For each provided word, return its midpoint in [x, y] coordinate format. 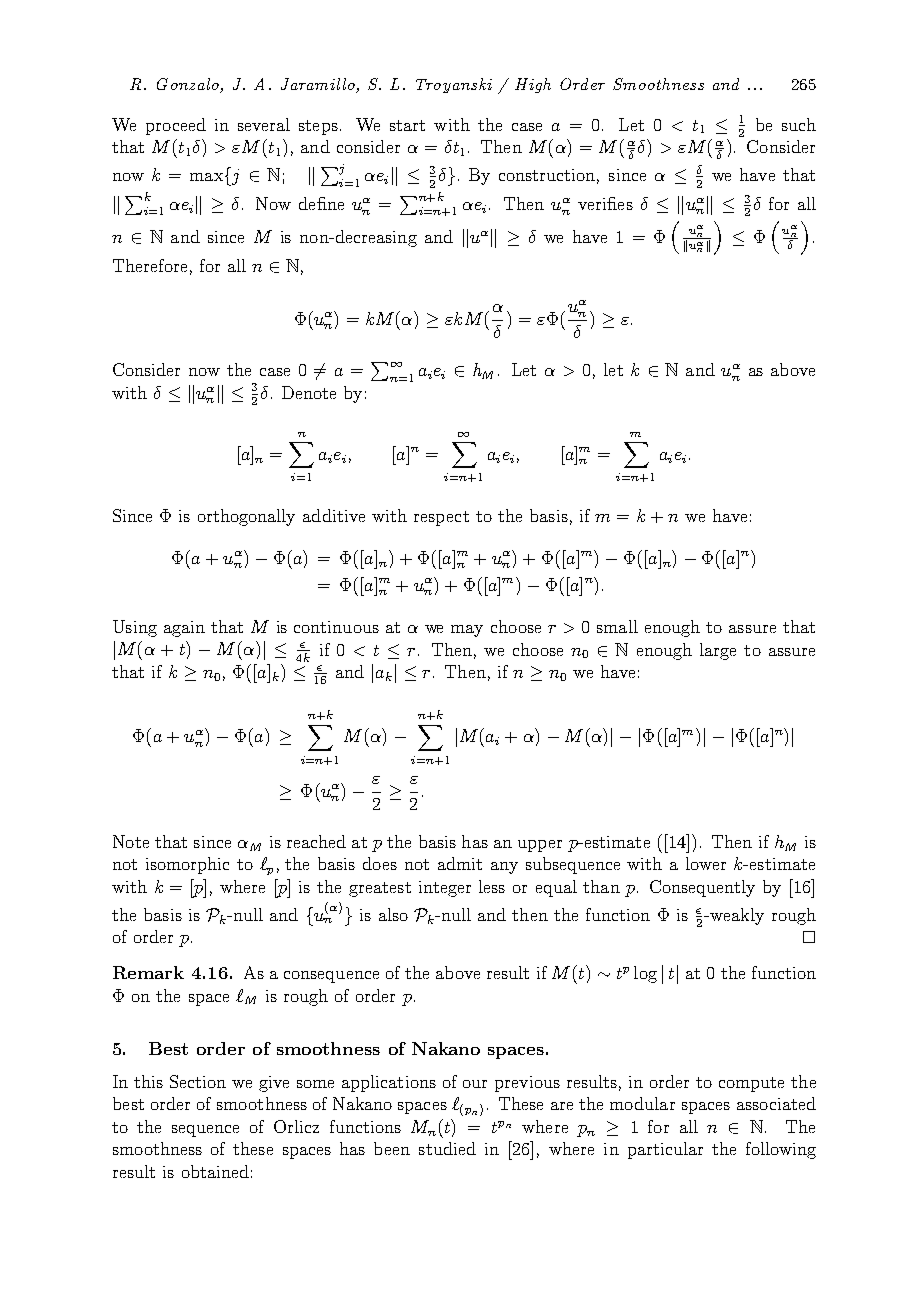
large [718, 651]
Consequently [702, 888]
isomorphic [187, 865]
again [184, 629]
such [799, 124]
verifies [605, 203]
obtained [215, 1171]
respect [441, 518]
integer [445, 889]
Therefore [150, 265]
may [467, 631]
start [407, 125]
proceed [176, 126]
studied [447, 1148]
